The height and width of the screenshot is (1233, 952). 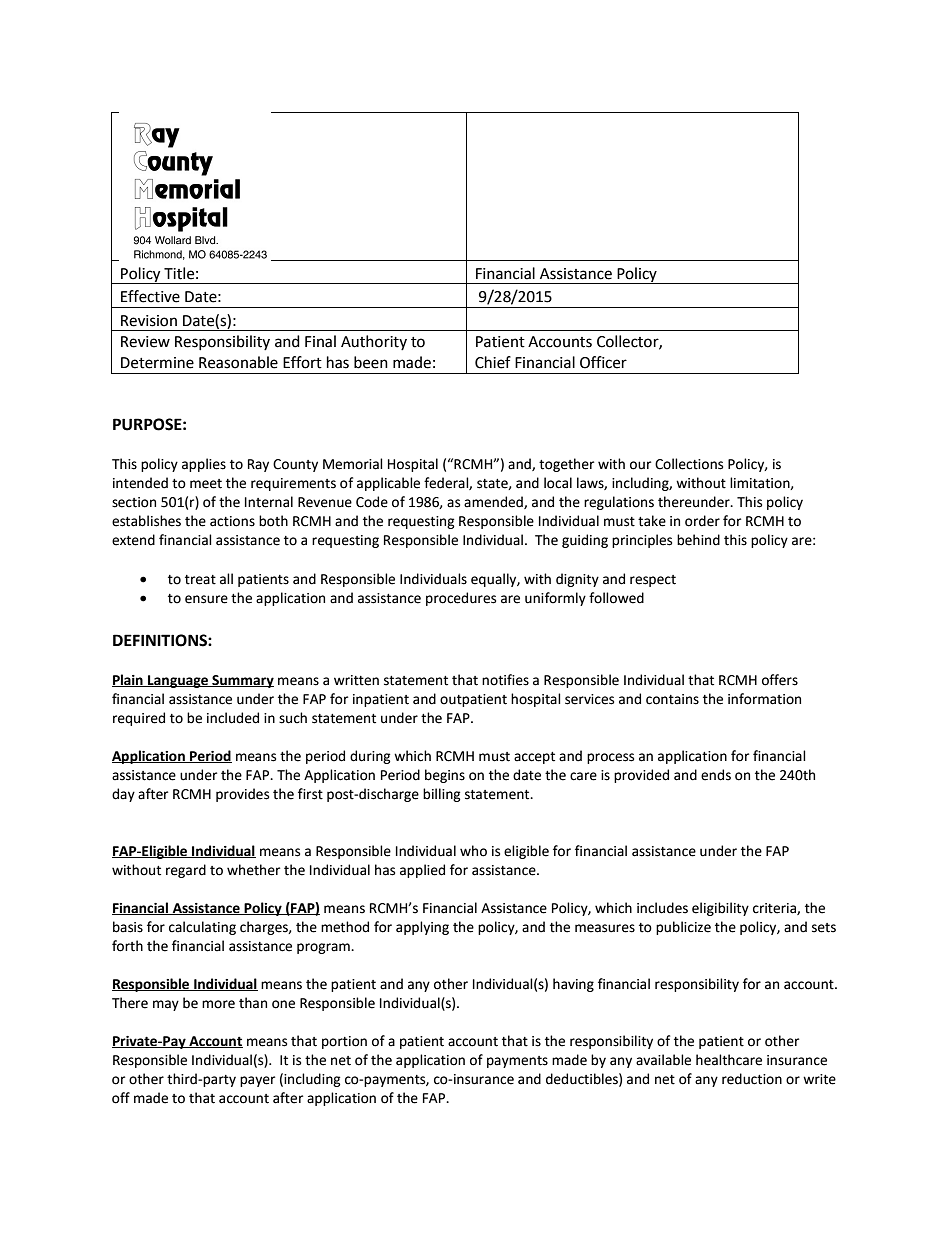 I want to click on Officer, so click(x=603, y=362).
